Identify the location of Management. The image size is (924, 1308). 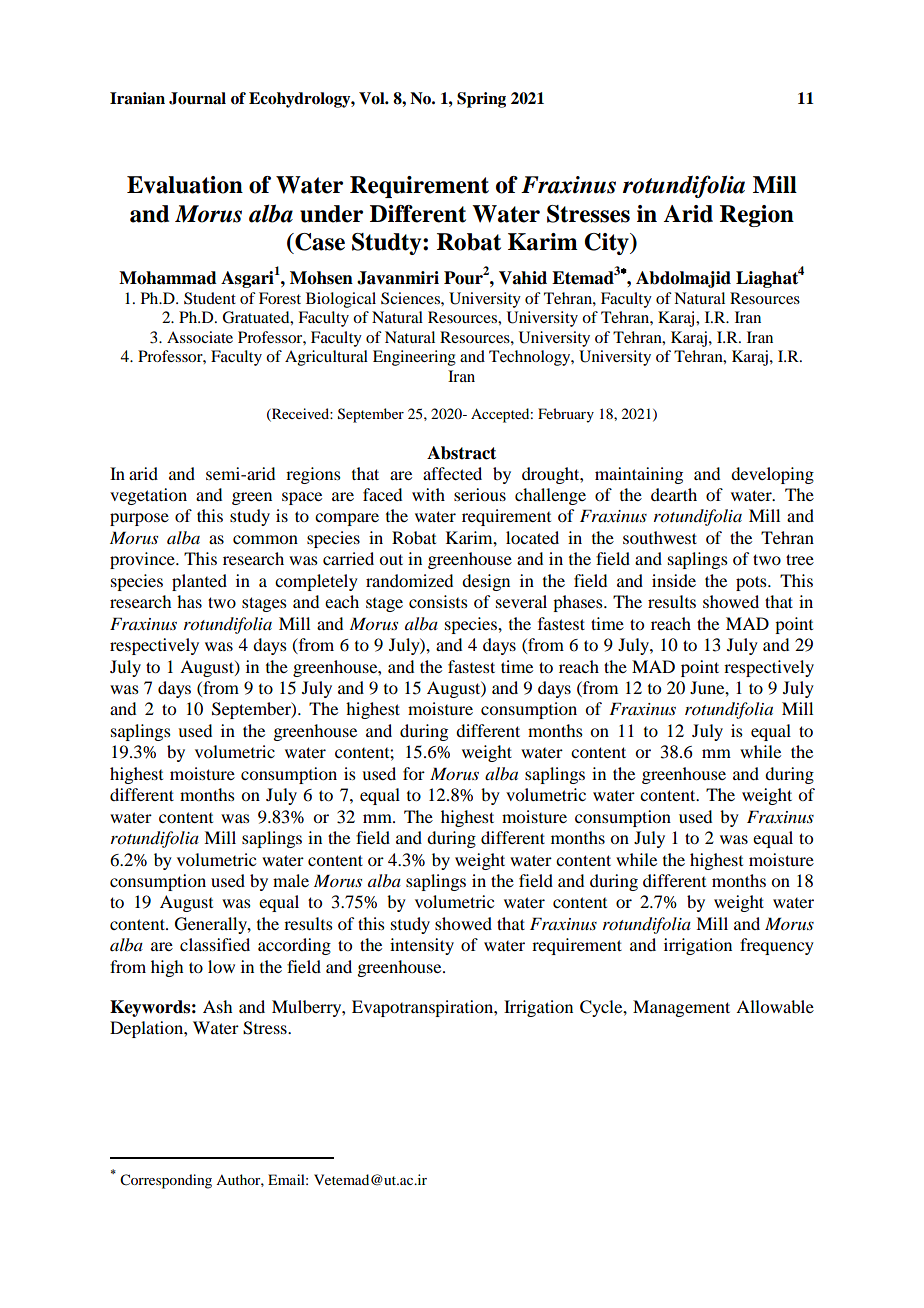
(681, 1008).
